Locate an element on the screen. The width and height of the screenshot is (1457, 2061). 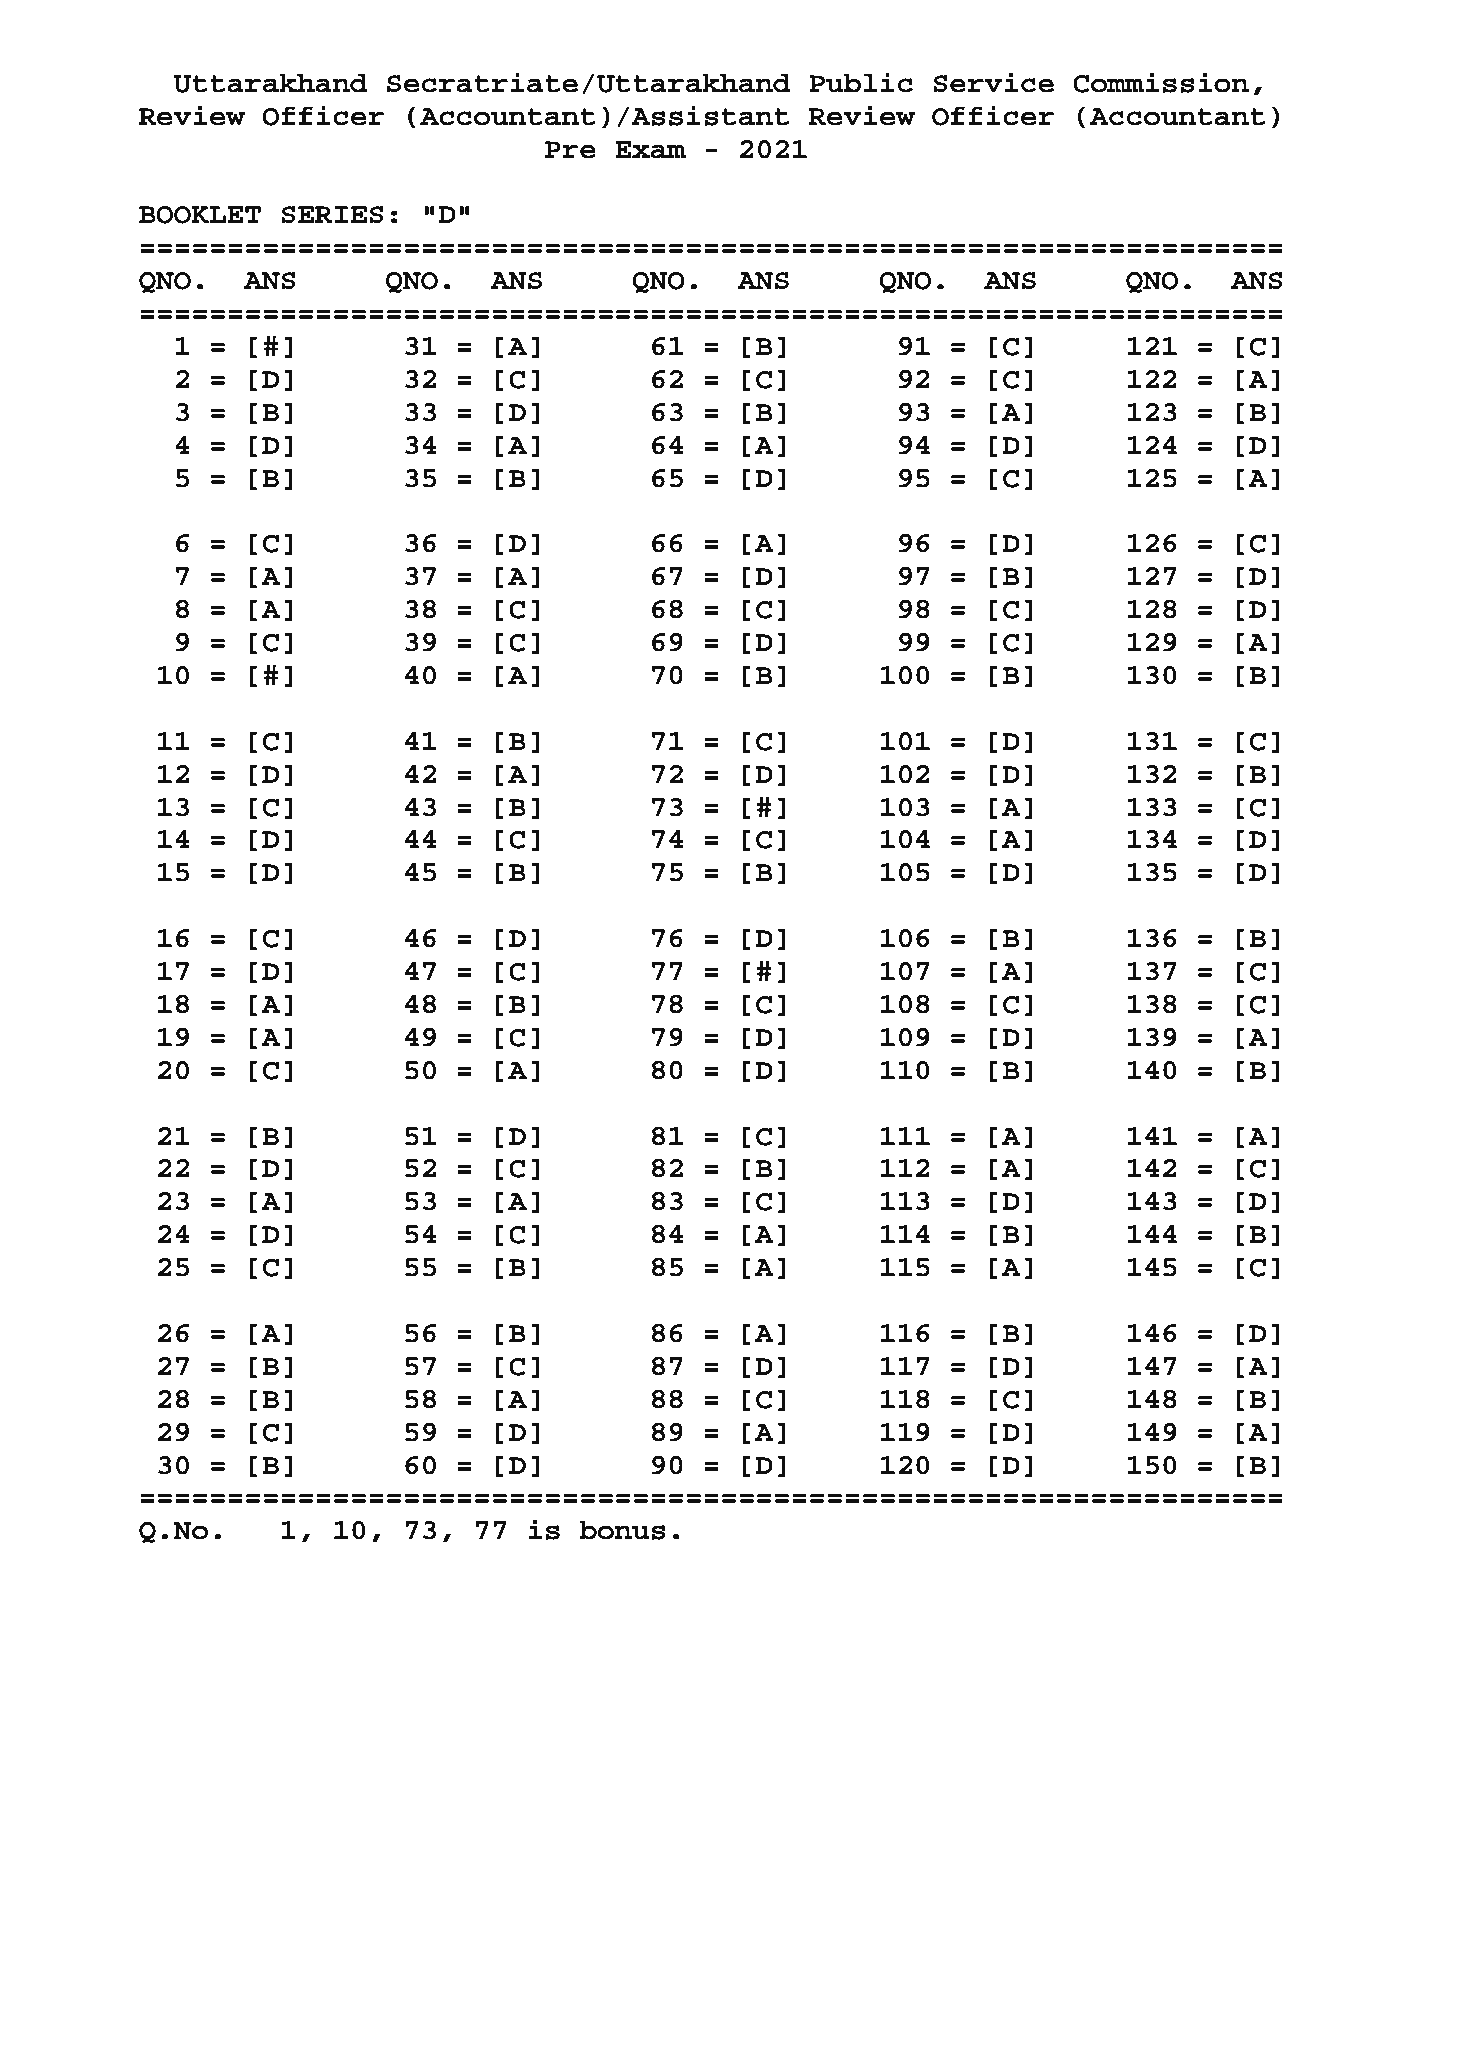
BOOKLET is located at coordinates (200, 215).
